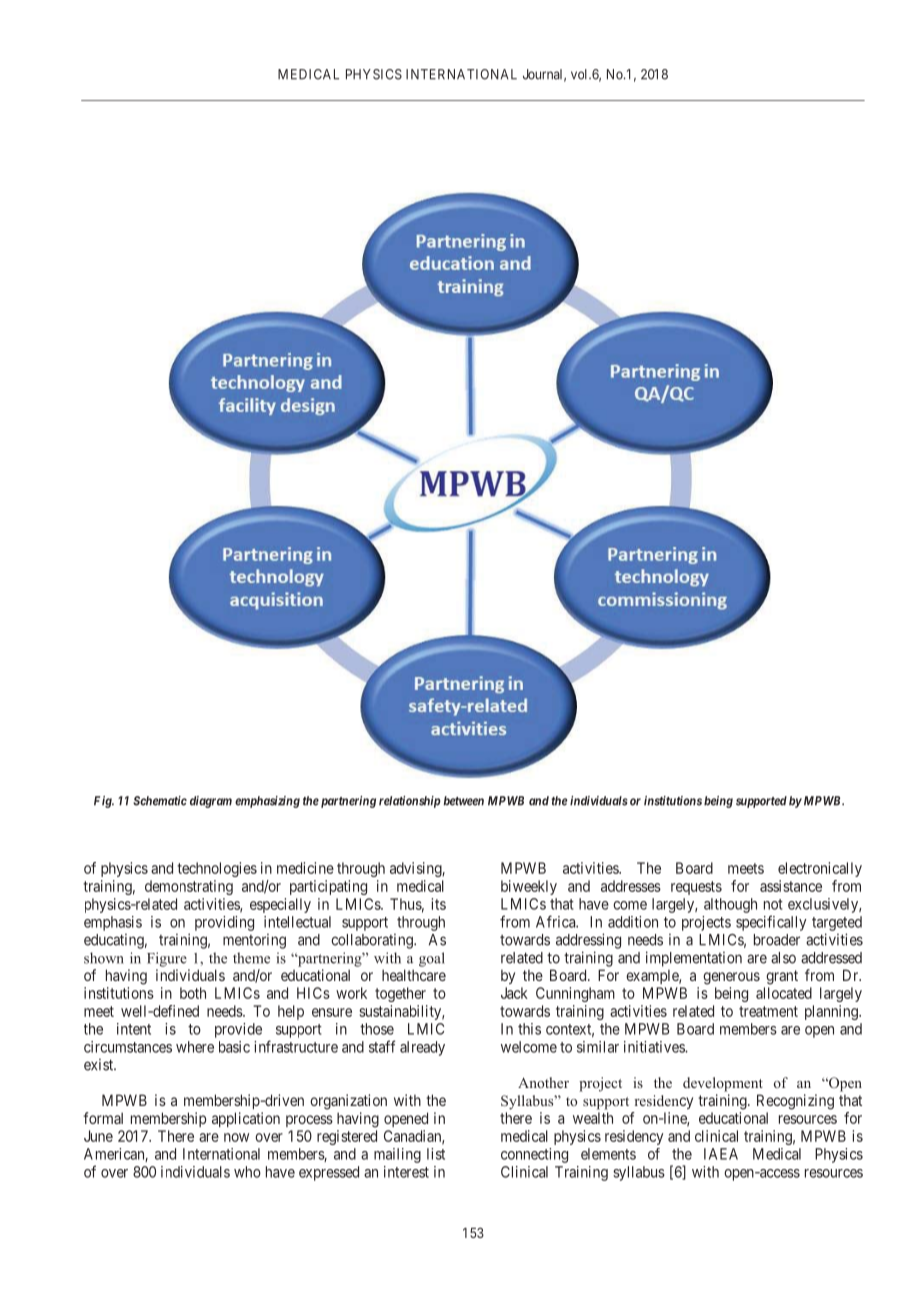 The width and height of the document is (924, 1308). I want to click on who, so click(247, 1172).
